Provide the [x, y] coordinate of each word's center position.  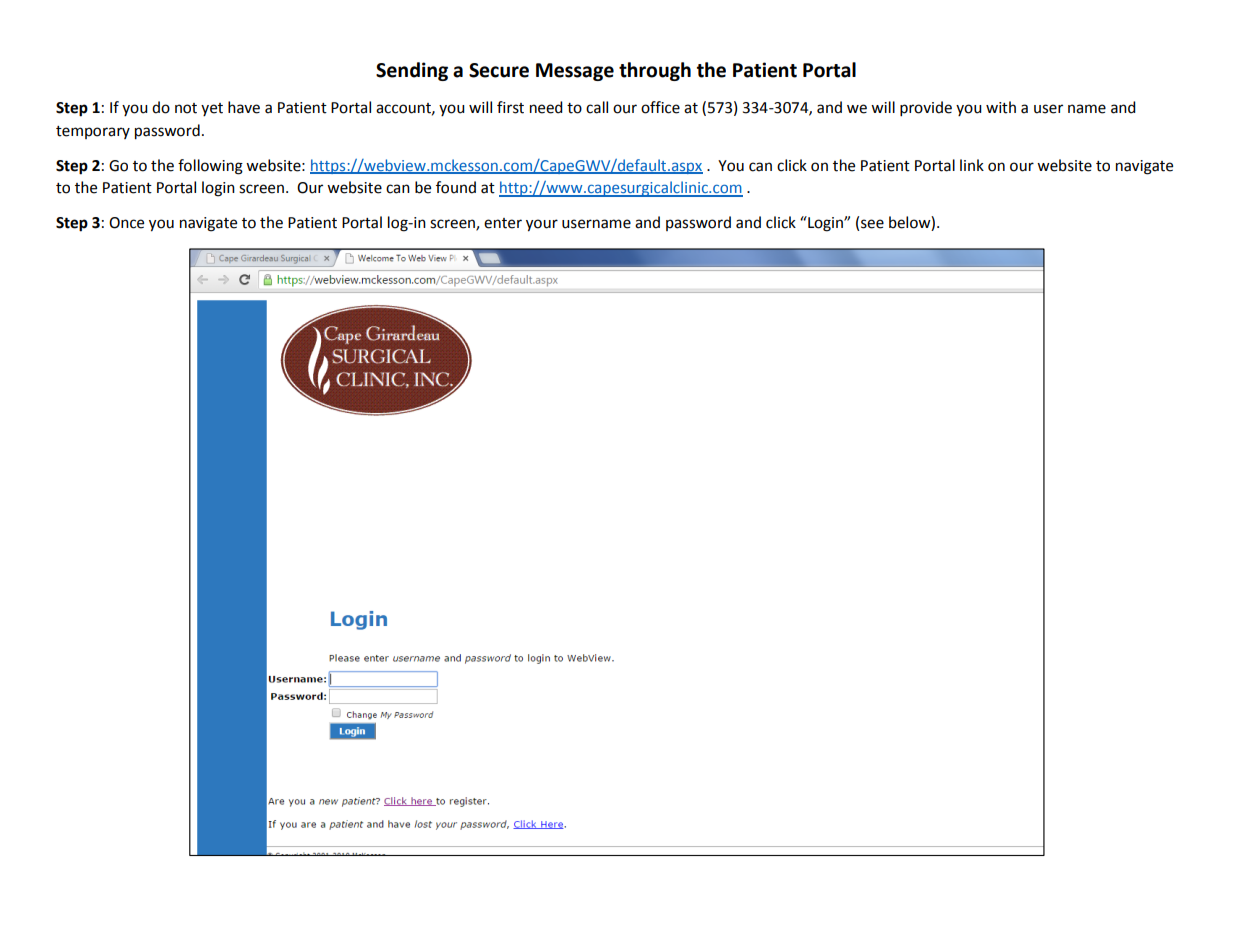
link [972, 165]
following [210, 167]
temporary [93, 132]
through [655, 71]
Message [575, 72]
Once [126, 223]
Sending [412, 71]
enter [503, 223]
